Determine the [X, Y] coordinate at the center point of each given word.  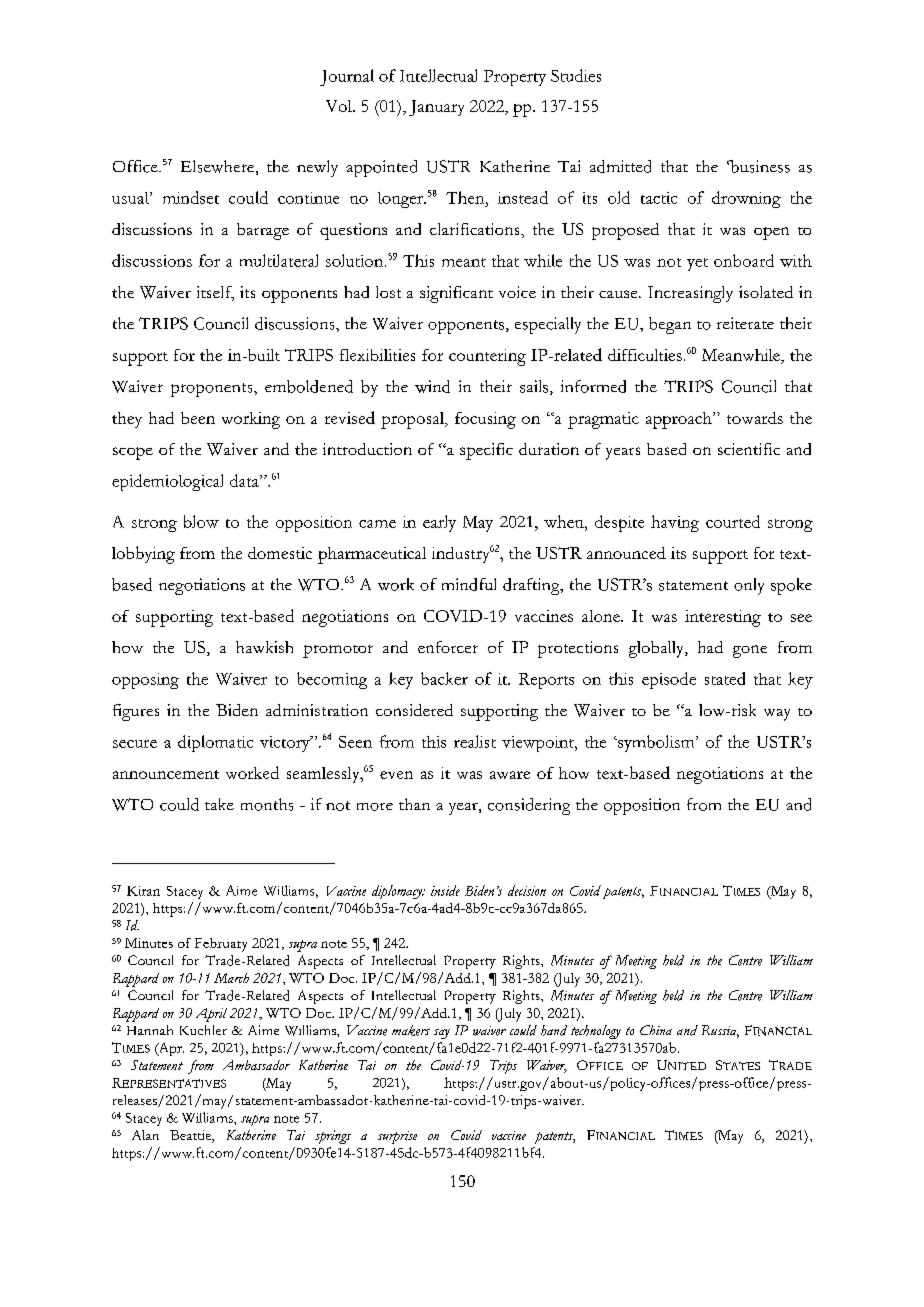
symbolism [656, 743]
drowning [746, 199]
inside [445, 890]
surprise [397, 1137]
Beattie [191, 1136]
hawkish [264, 647]
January [436, 108]
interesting [723, 618]
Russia [720, 1031]
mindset [191, 197]
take [219, 804]
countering [487, 357]
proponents [213, 390]
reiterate [745, 323]
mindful [469, 584]
